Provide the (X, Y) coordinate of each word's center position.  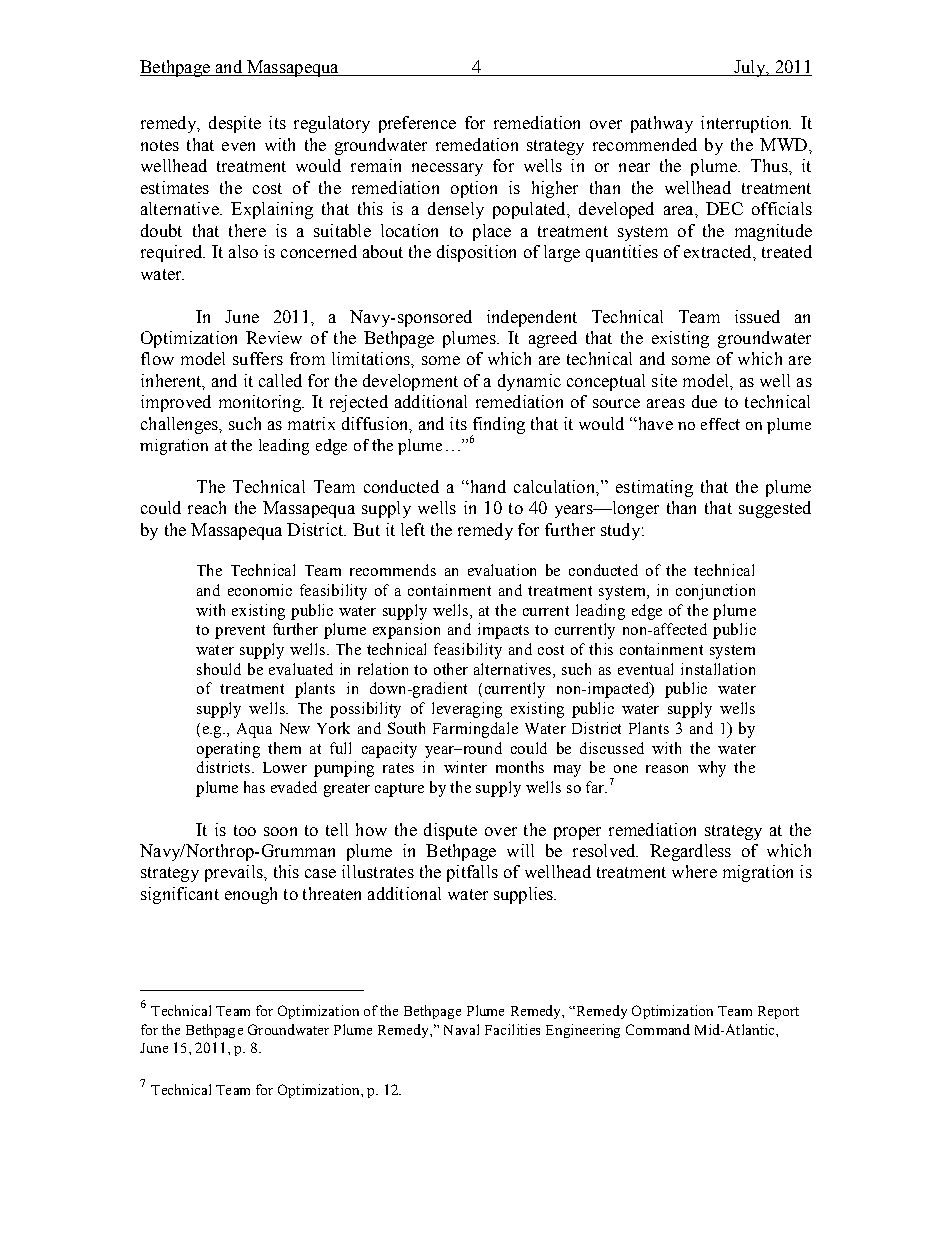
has (254, 787)
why (712, 769)
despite (235, 124)
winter (465, 767)
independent (532, 318)
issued (757, 316)
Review (274, 337)
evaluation (502, 570)
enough (251, 895)
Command (658, 1029)
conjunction (715, 592)
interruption (746, 124)
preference (417, 124)
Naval (461, 1029)
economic (260, 590)
